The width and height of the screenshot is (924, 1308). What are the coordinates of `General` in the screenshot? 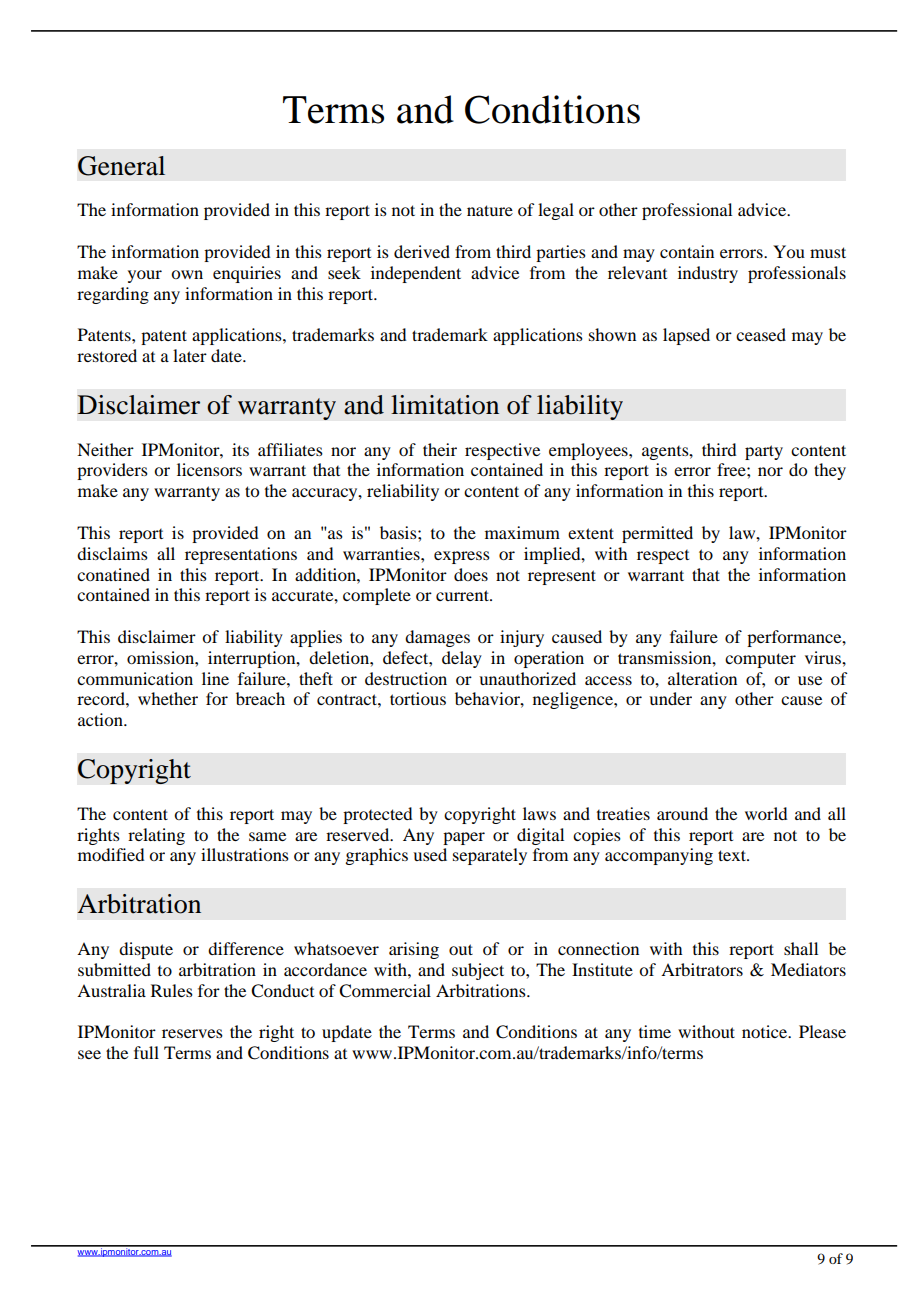 It's located at (121, 166).
